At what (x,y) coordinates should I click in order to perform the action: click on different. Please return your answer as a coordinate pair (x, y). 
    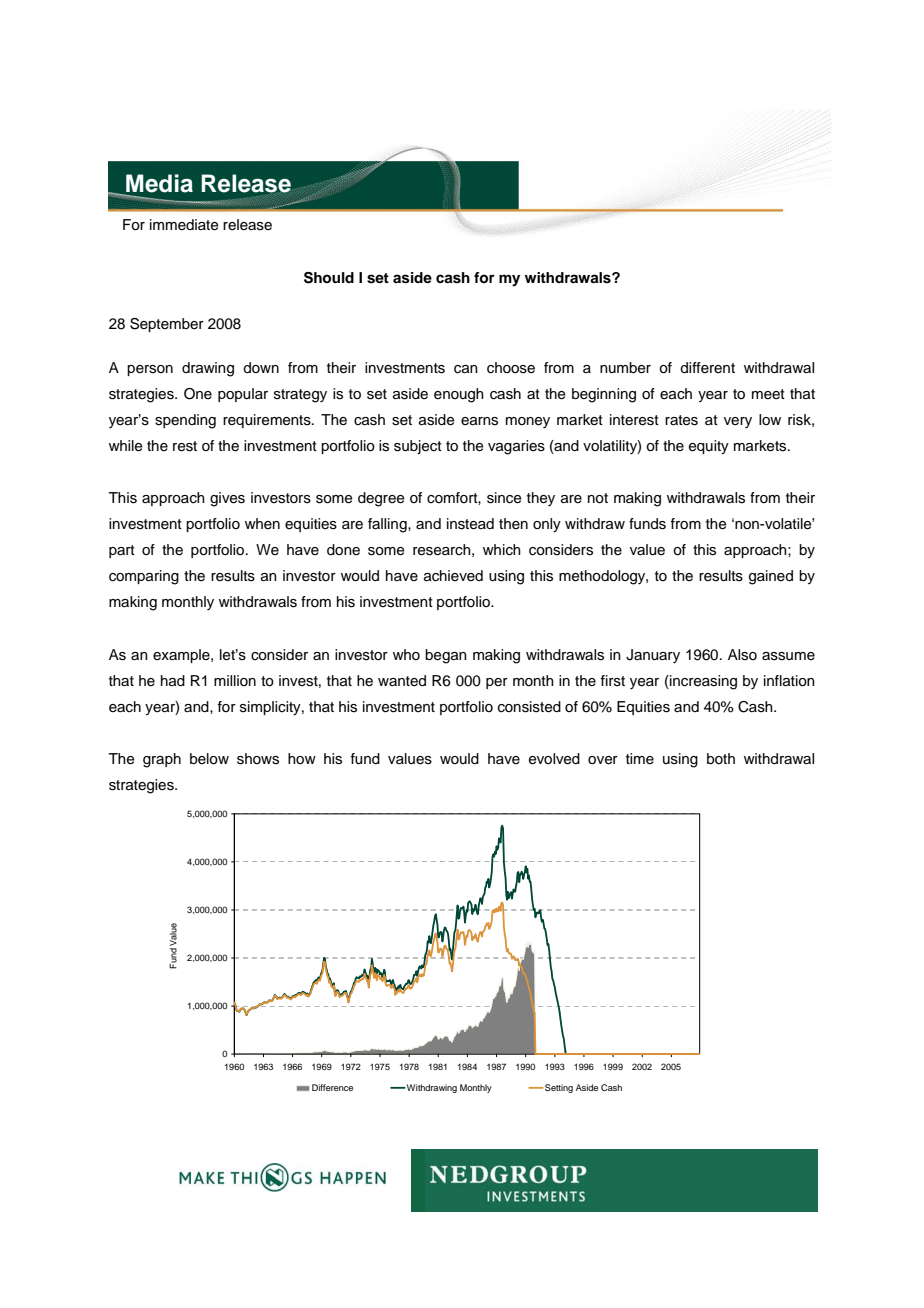
    Looking at the image, I should click on (707, 368).
